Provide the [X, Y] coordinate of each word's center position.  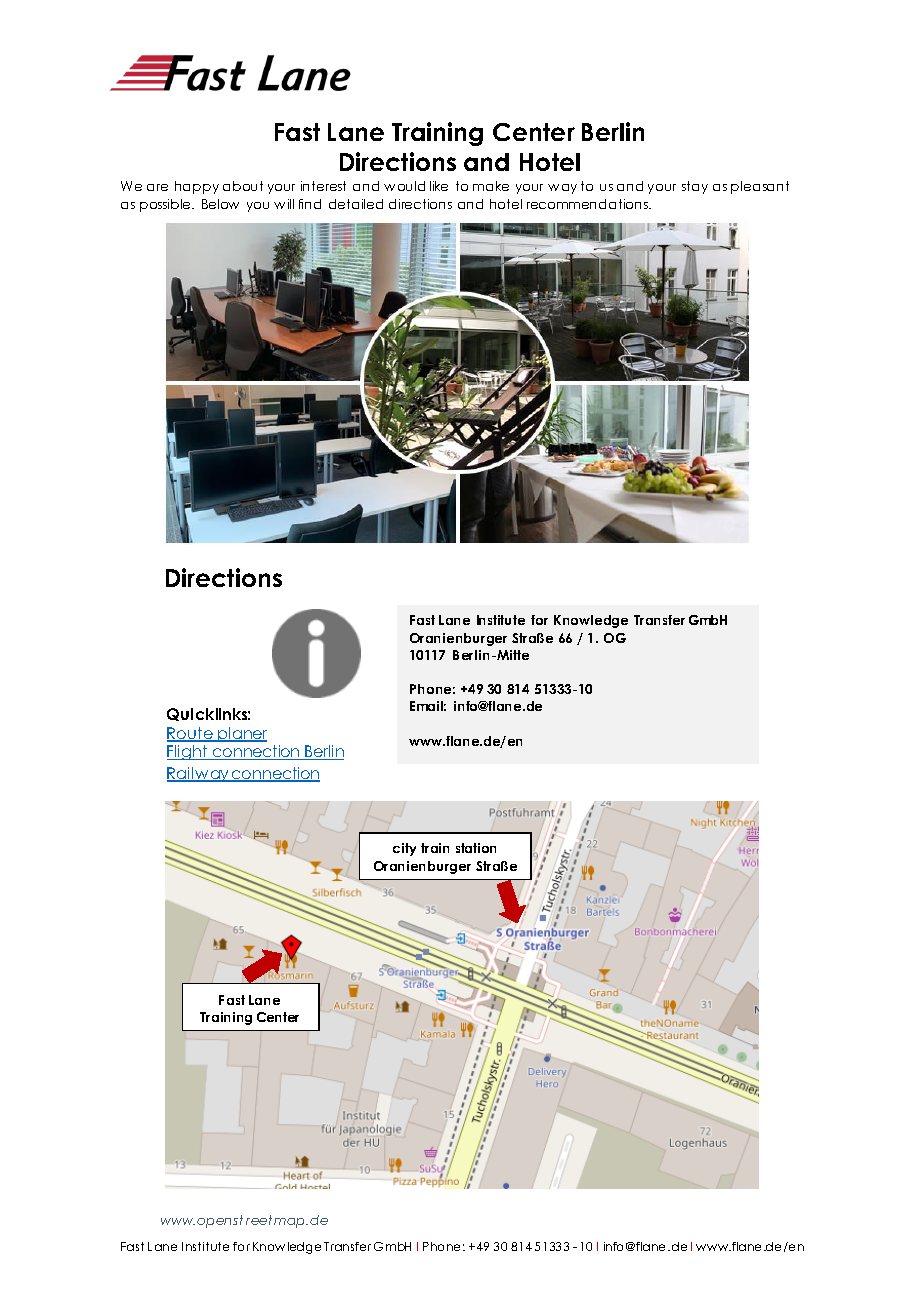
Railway [199, 774]
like [439, 186]
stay [695, 187]
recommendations [588, 204]
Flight [188, 752]
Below [220, 204]
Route [191, 734]
